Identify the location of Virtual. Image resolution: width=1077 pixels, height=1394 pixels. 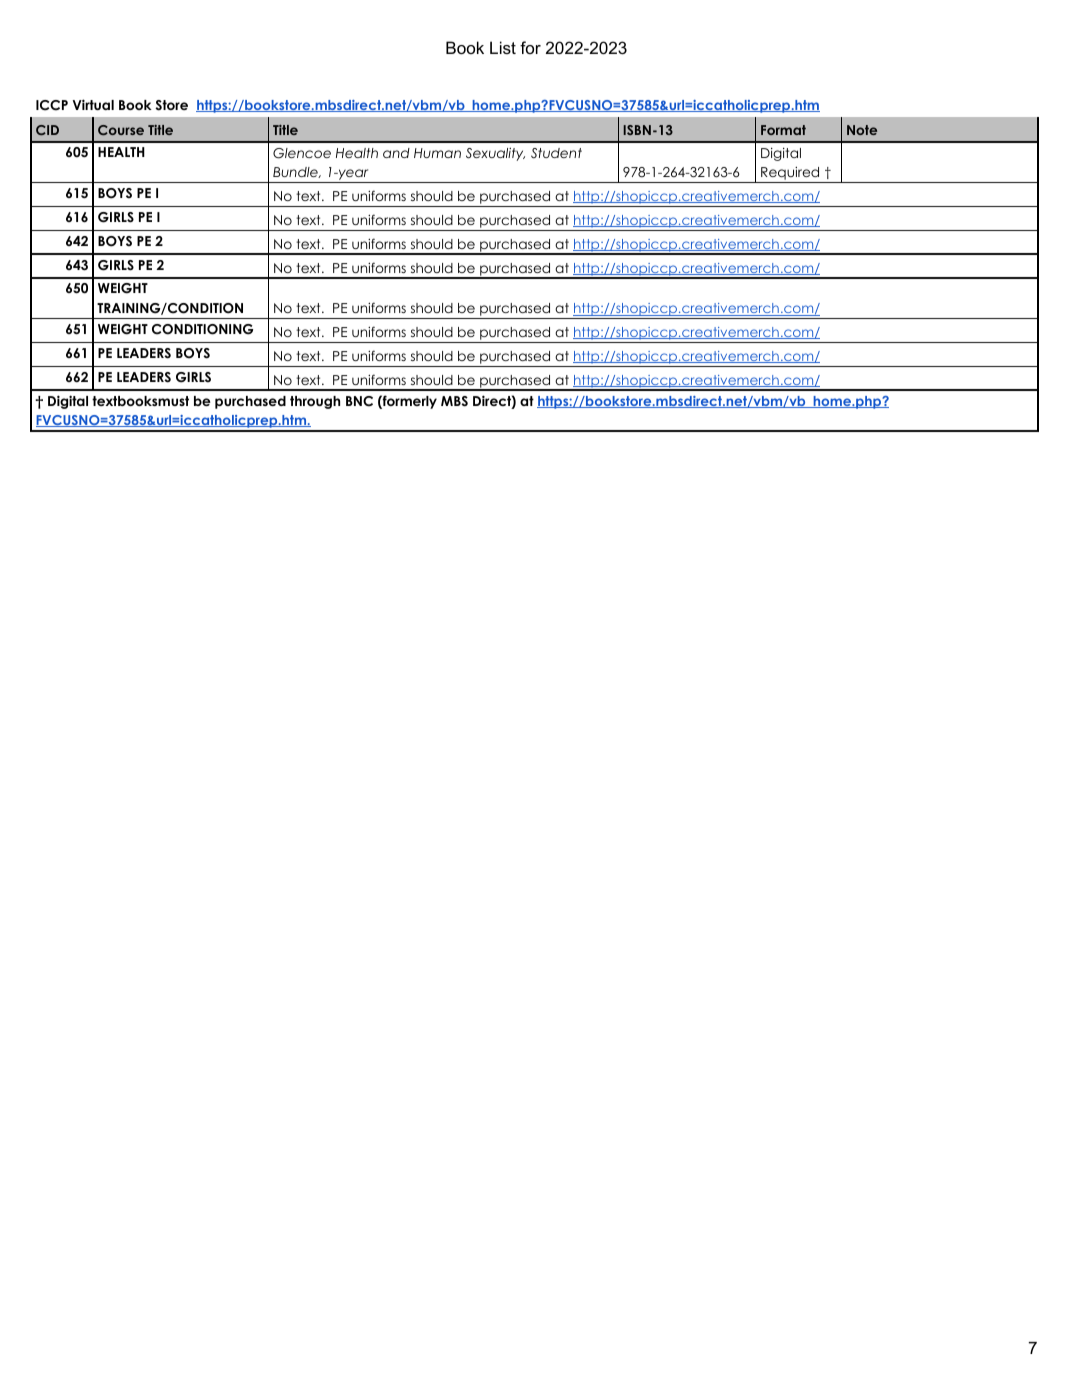
(93, 104).
